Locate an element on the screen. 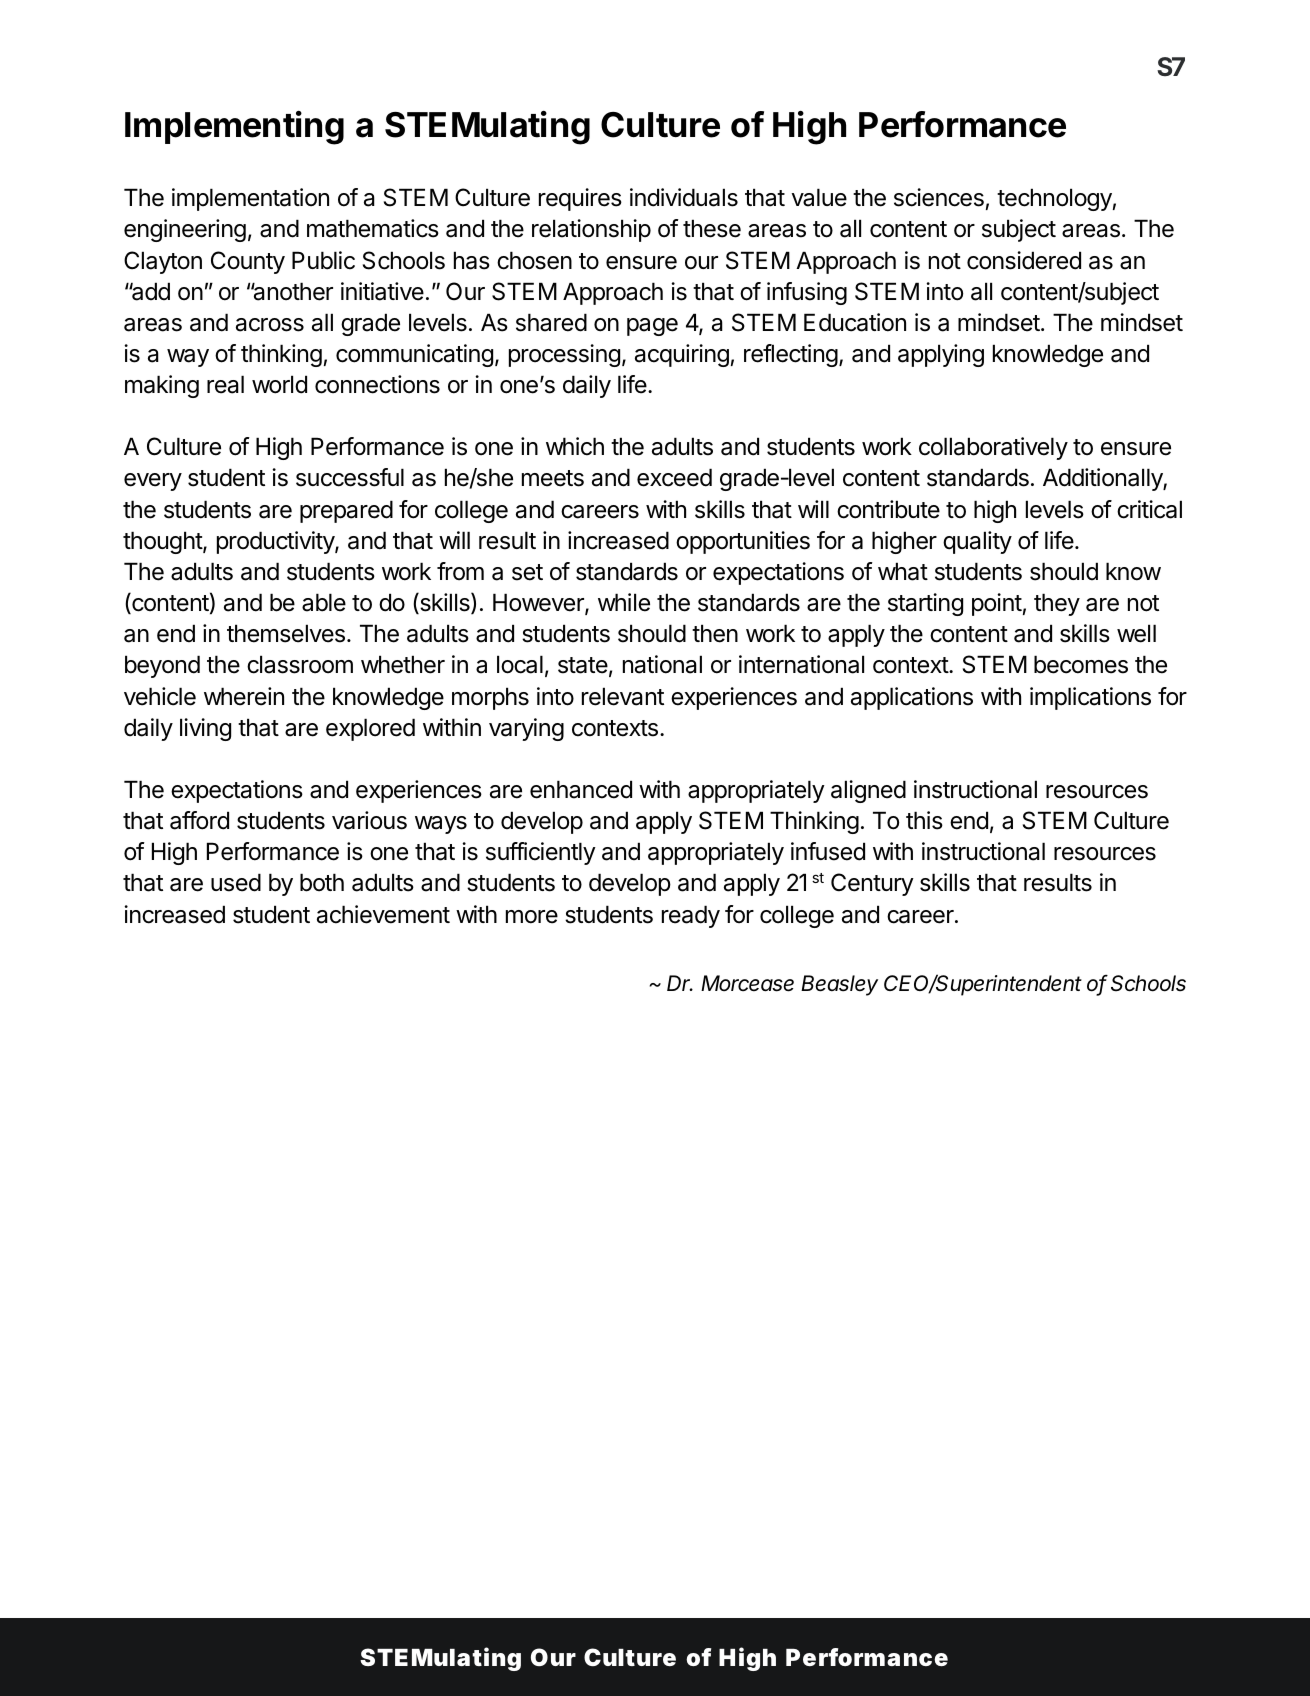 The width and height of the screenshot is (1310, 1696). exceed is located at coordinates (674, 477).
